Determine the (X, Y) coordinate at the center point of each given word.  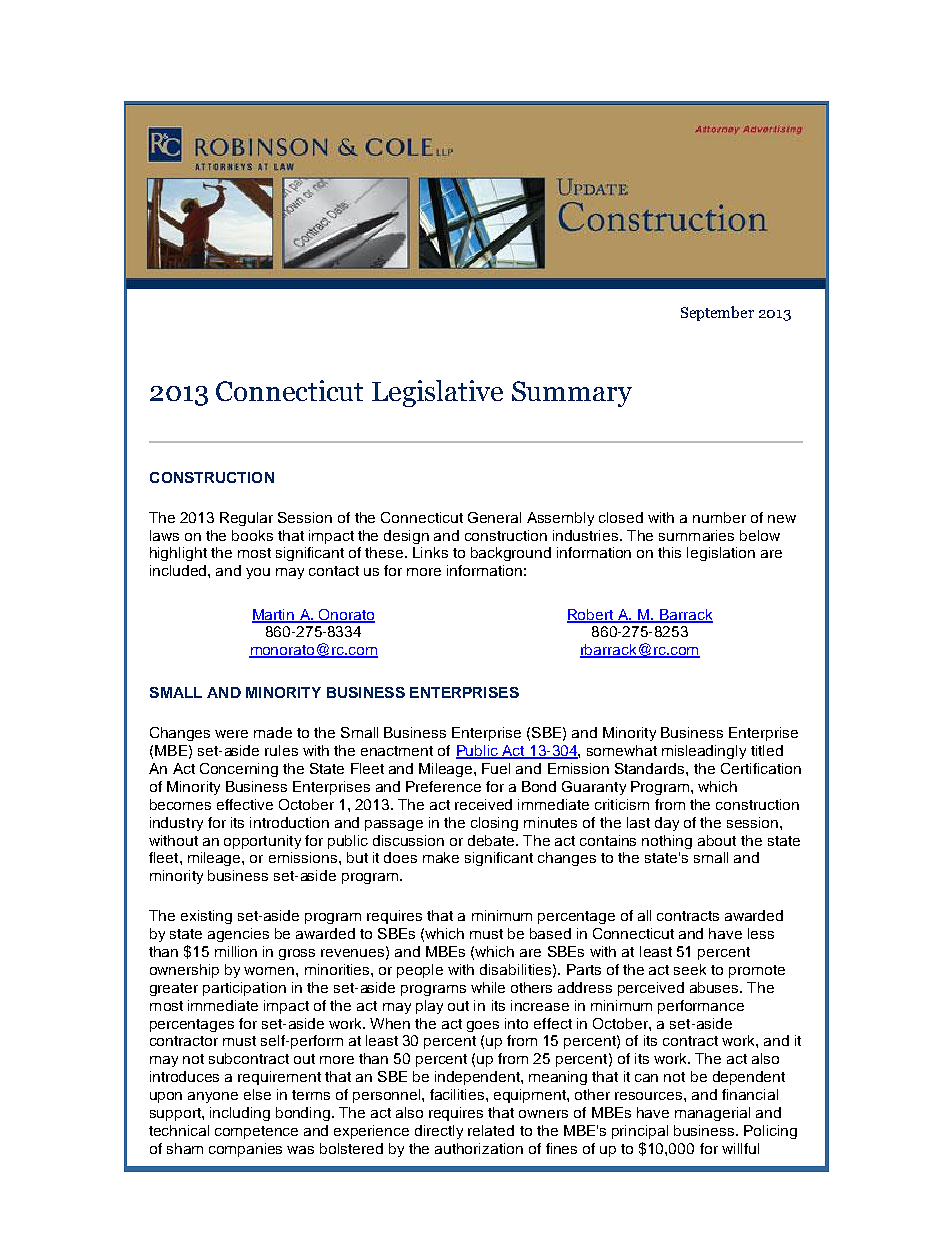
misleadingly (704, 752)
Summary (572, 394)
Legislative (437, 393)
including (240, 1114)
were (231, 734)
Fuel (496, 768)
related (491, 1130)
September (717, 313)
